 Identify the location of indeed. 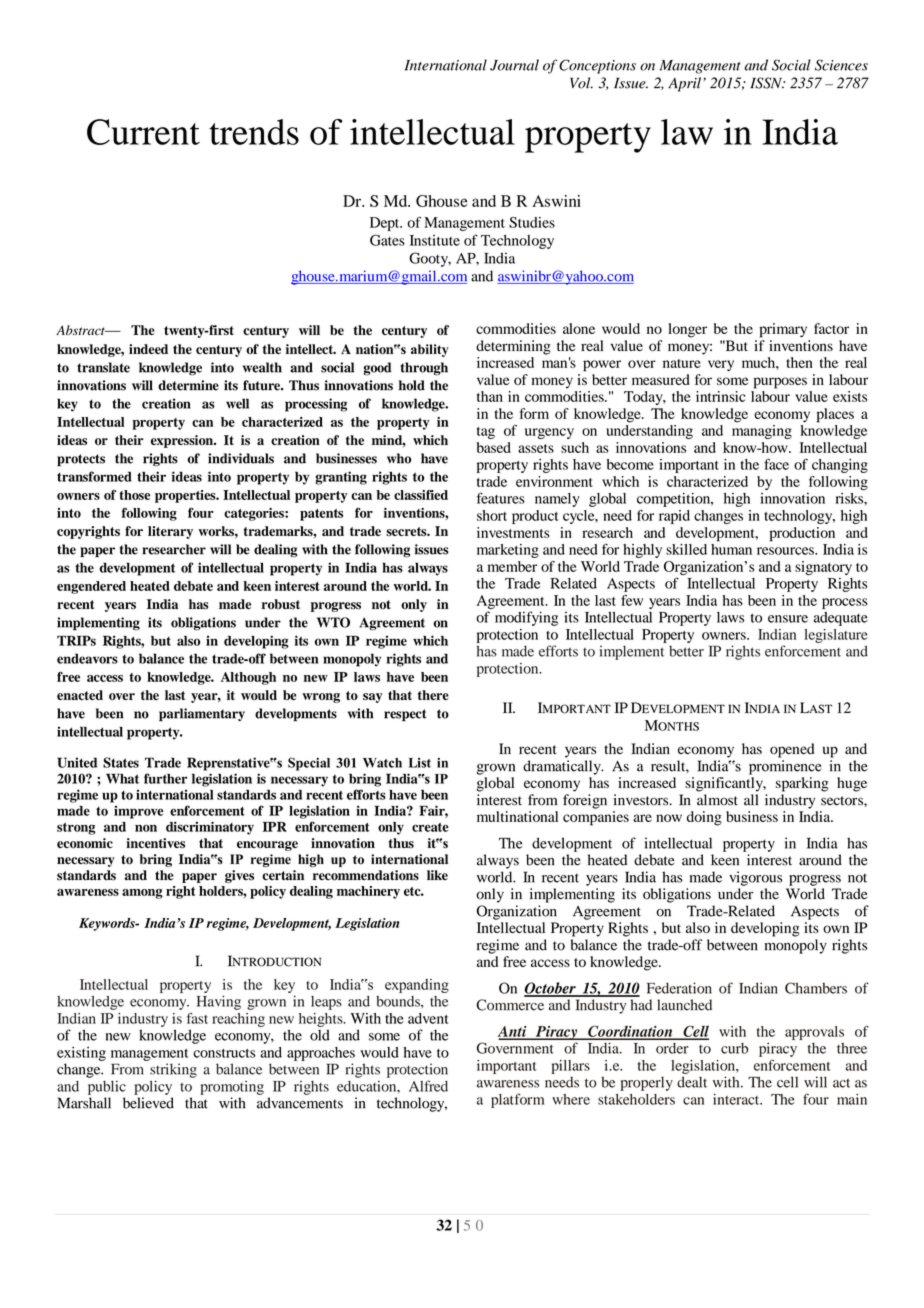
(148, 349).
